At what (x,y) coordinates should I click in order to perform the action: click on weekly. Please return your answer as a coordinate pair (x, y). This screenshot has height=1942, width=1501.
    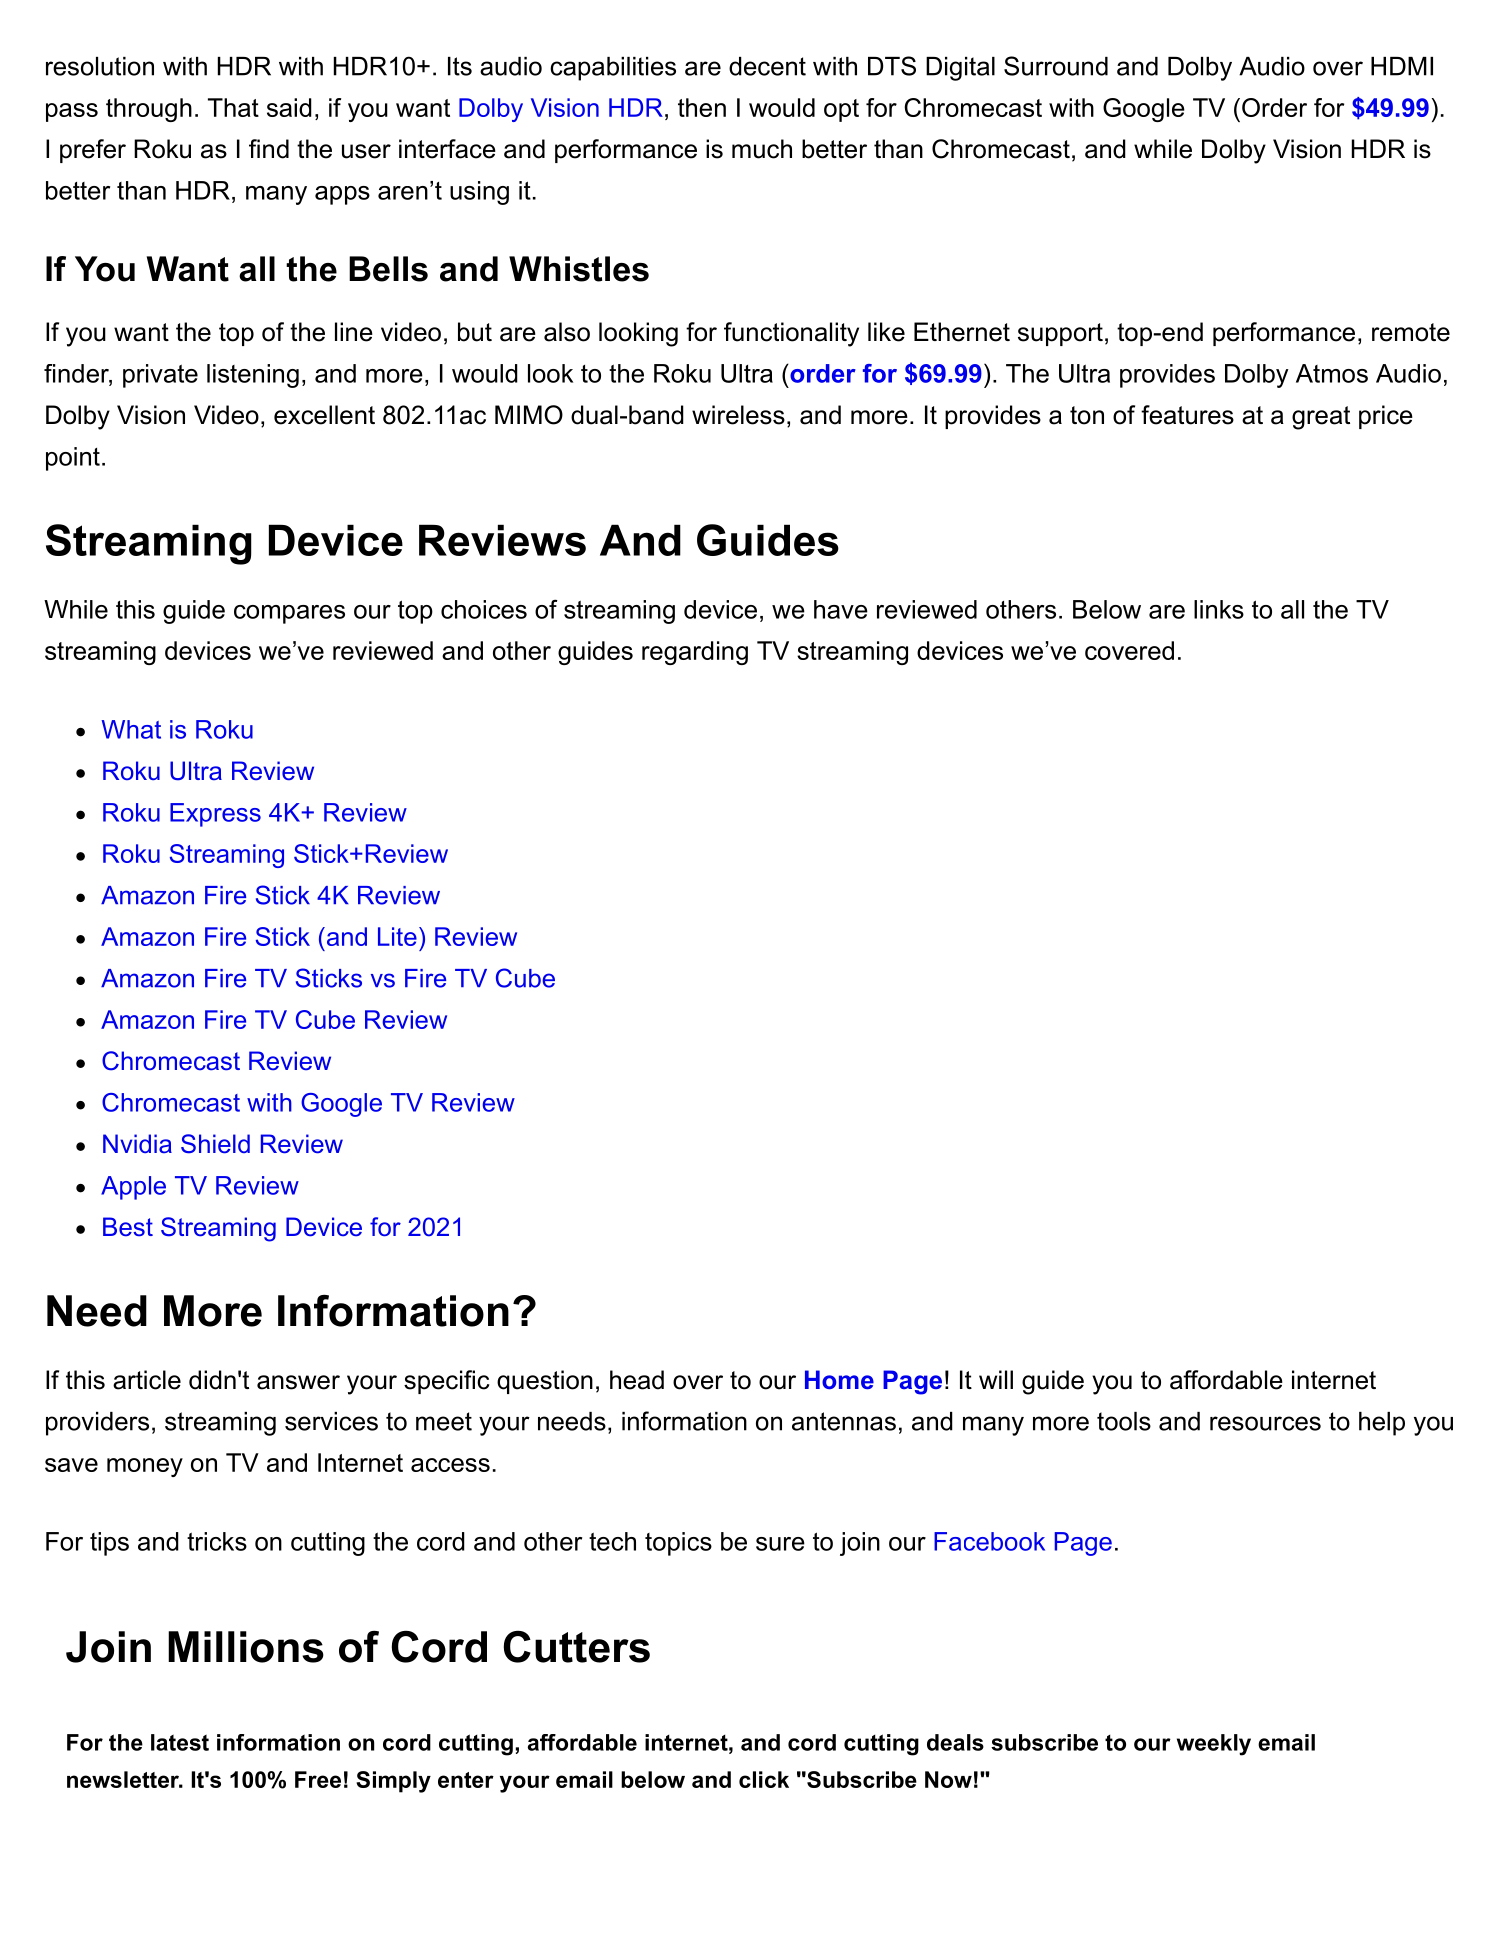
    Looking at the image, I should click on (1214, 1745).
